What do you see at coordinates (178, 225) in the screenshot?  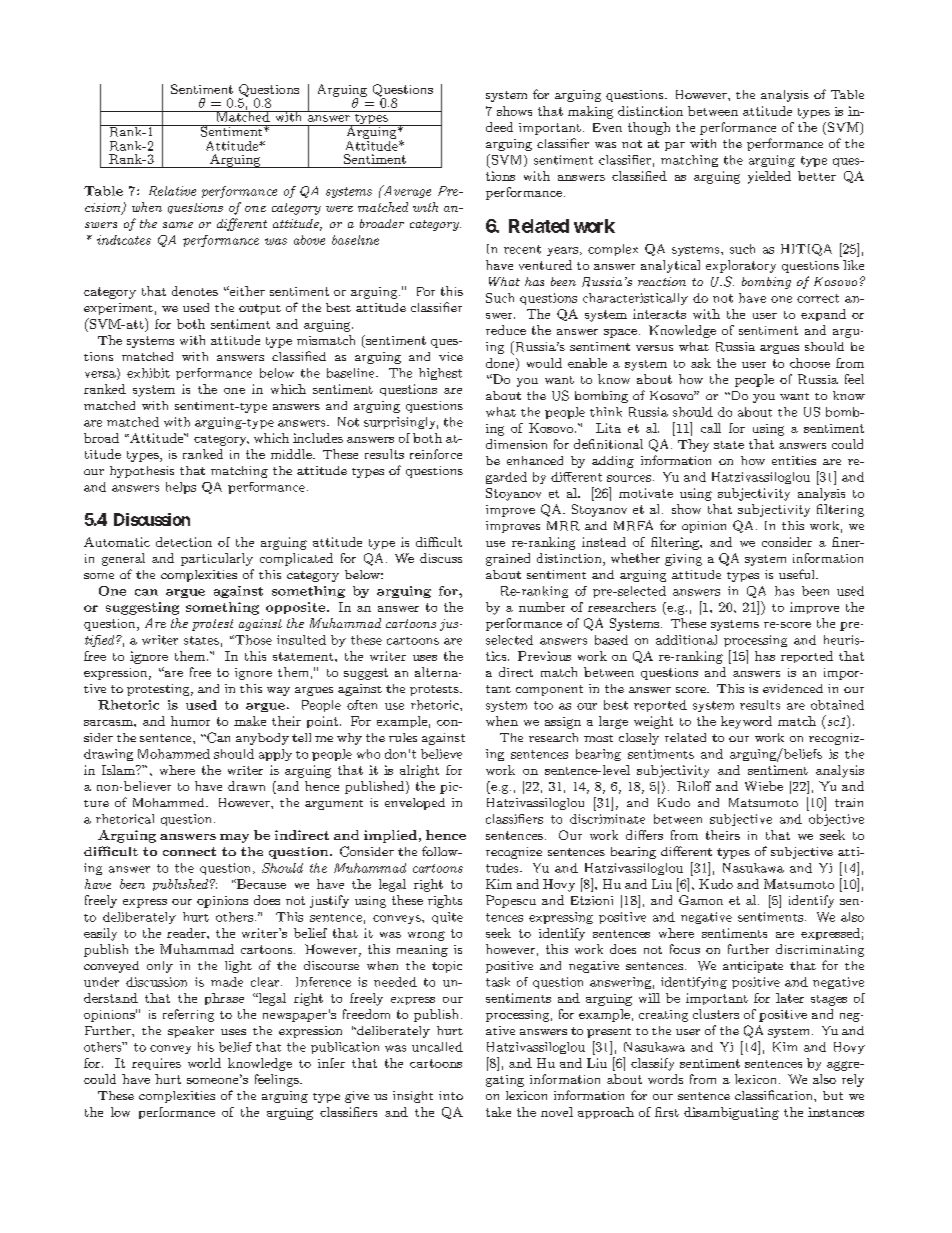 I see `same` at bounding box center [178, 225].
